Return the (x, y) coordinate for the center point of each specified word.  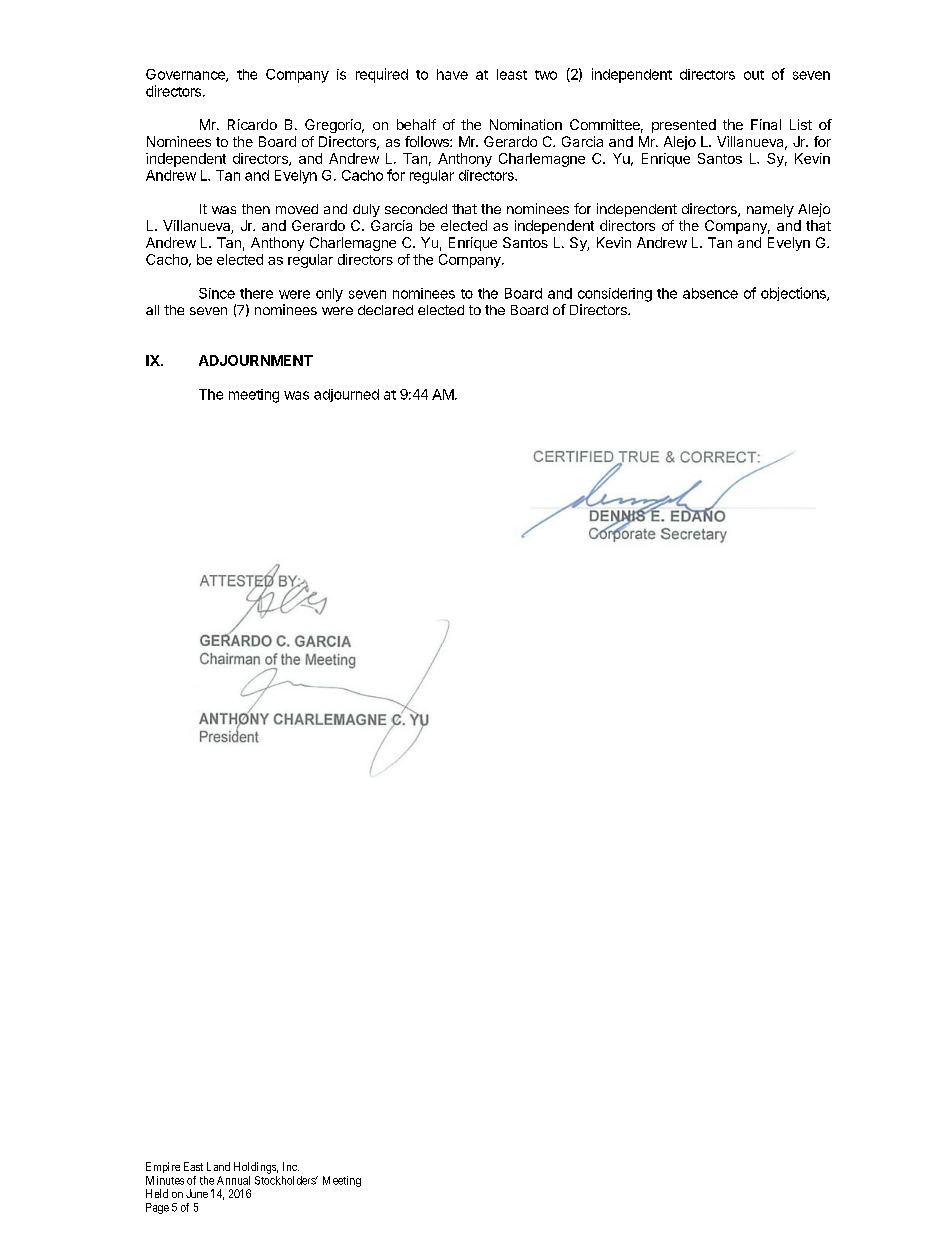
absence (710, 293)
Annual (233, 1180)
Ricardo (252, 124)
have (452, 74)
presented (684, 126)
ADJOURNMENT (256, 360)
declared (385, 310)
